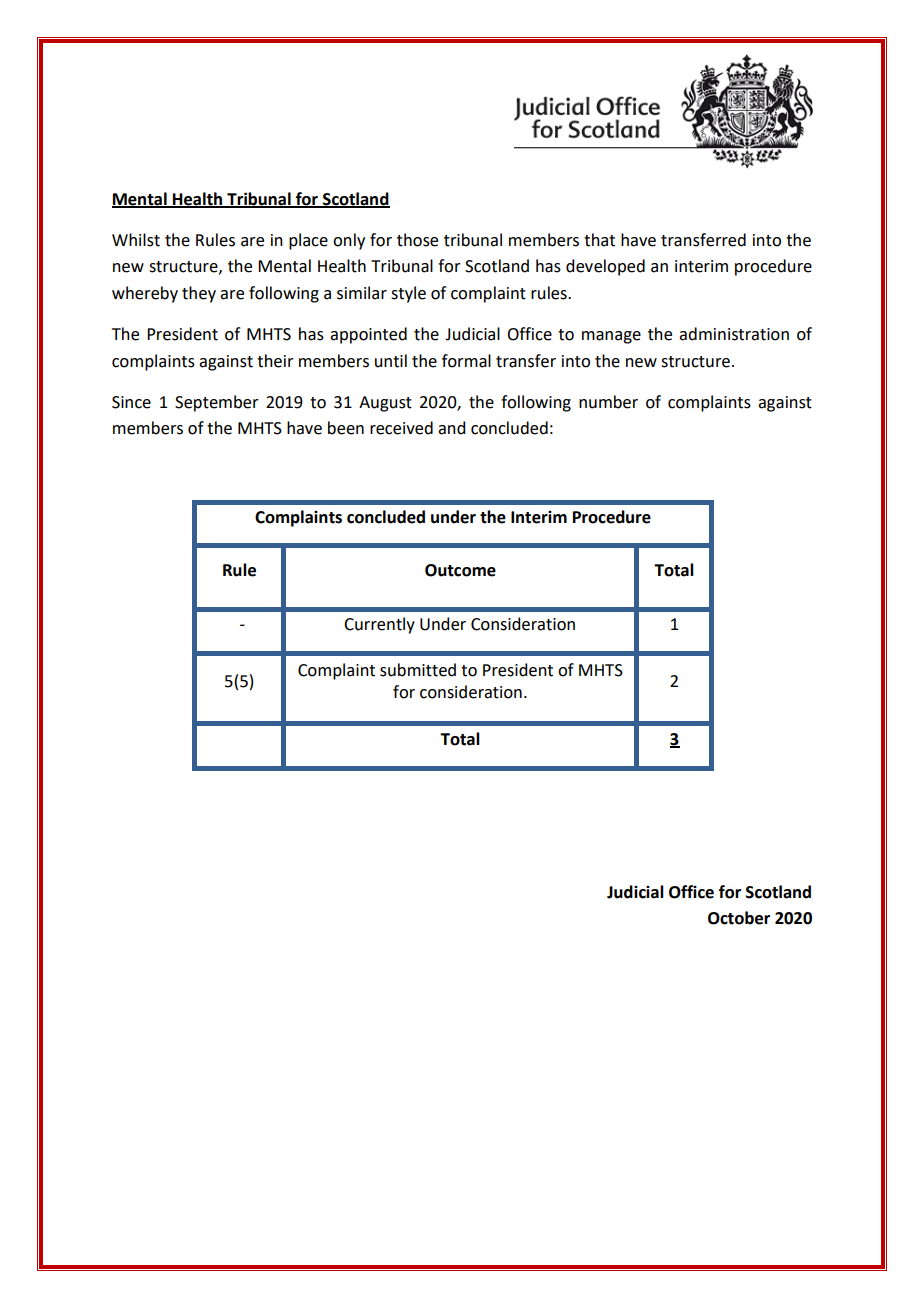 The height and width of the image is (1308, 924). Describe the element at coordinates (608, 402) in the image. I see `number` at that location.
